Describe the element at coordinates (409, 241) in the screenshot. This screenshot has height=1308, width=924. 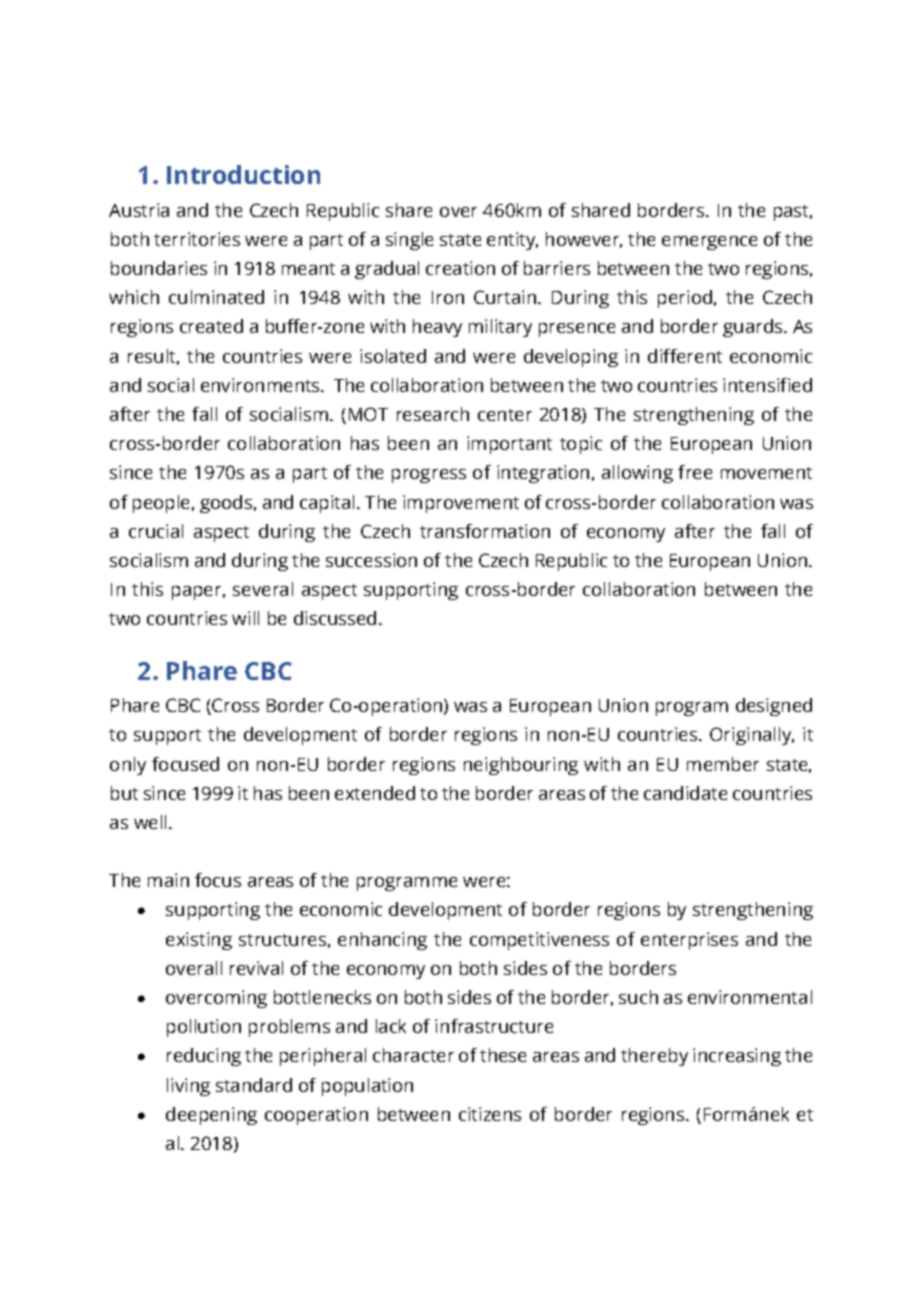
I see `single` at that location.
